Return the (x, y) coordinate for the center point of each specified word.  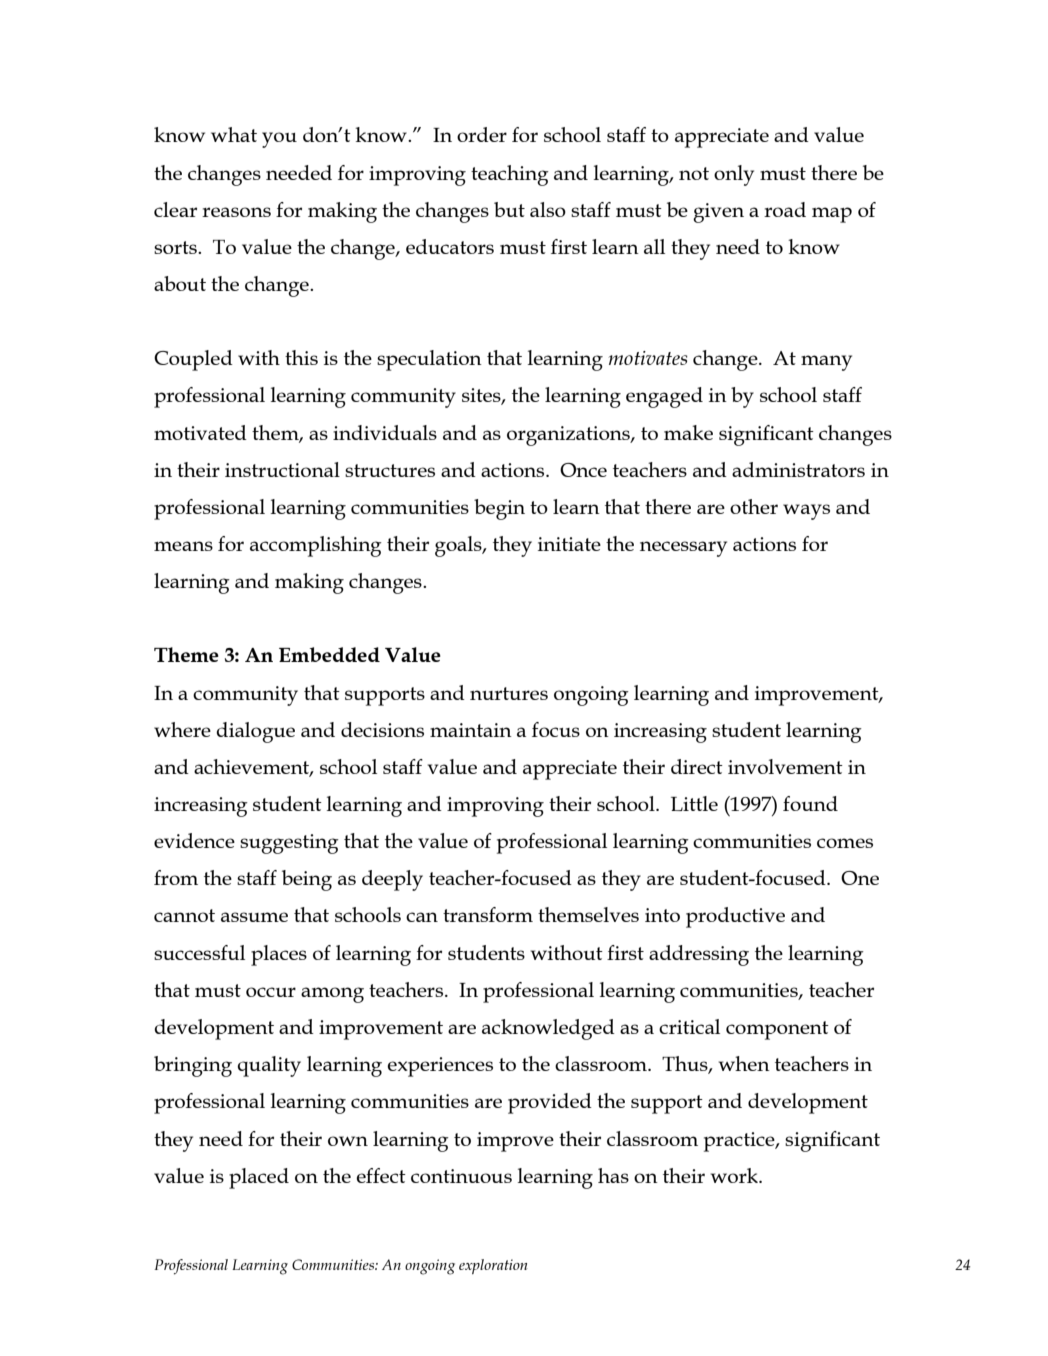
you (279, 140)
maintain (471, 730)
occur (271, 992)
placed (259, 1178)
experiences (440, 1067)
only (734, 175)
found (810, 803)
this (301, 357)
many (826, 363)
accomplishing (316, 546)
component (777, 1030)
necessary (683, 549)
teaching (510, 175)
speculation (429, 360)
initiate (569, 544)
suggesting (289, 844)
